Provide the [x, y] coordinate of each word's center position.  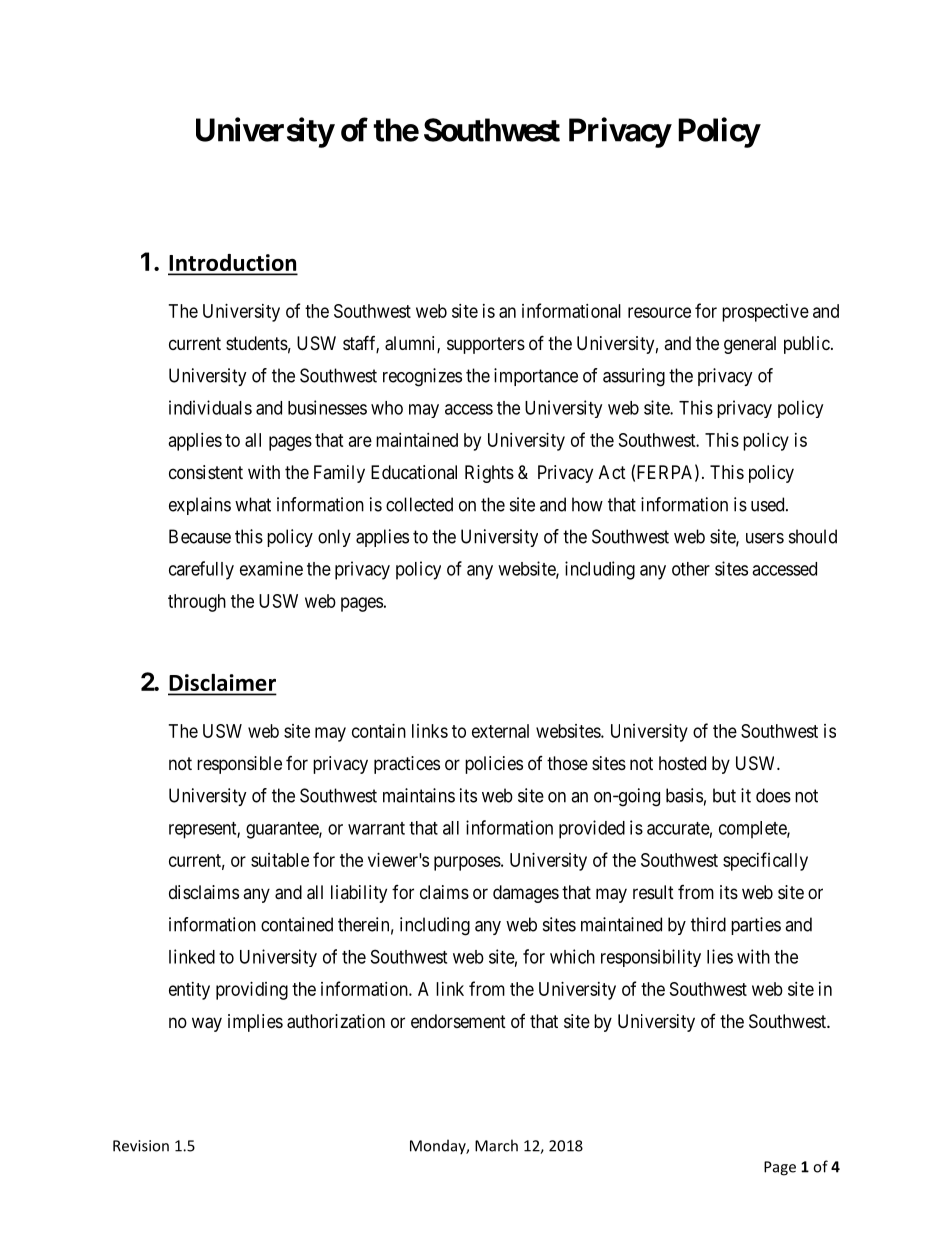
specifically [765, 861]
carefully [201, 570]
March [496, 1145]
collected [419, 504]
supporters [486, 345]
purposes [467, 863]
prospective [765, 313]
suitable [280, 860]
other [691, 569]
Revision [141, 1146]
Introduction [232, 264]
